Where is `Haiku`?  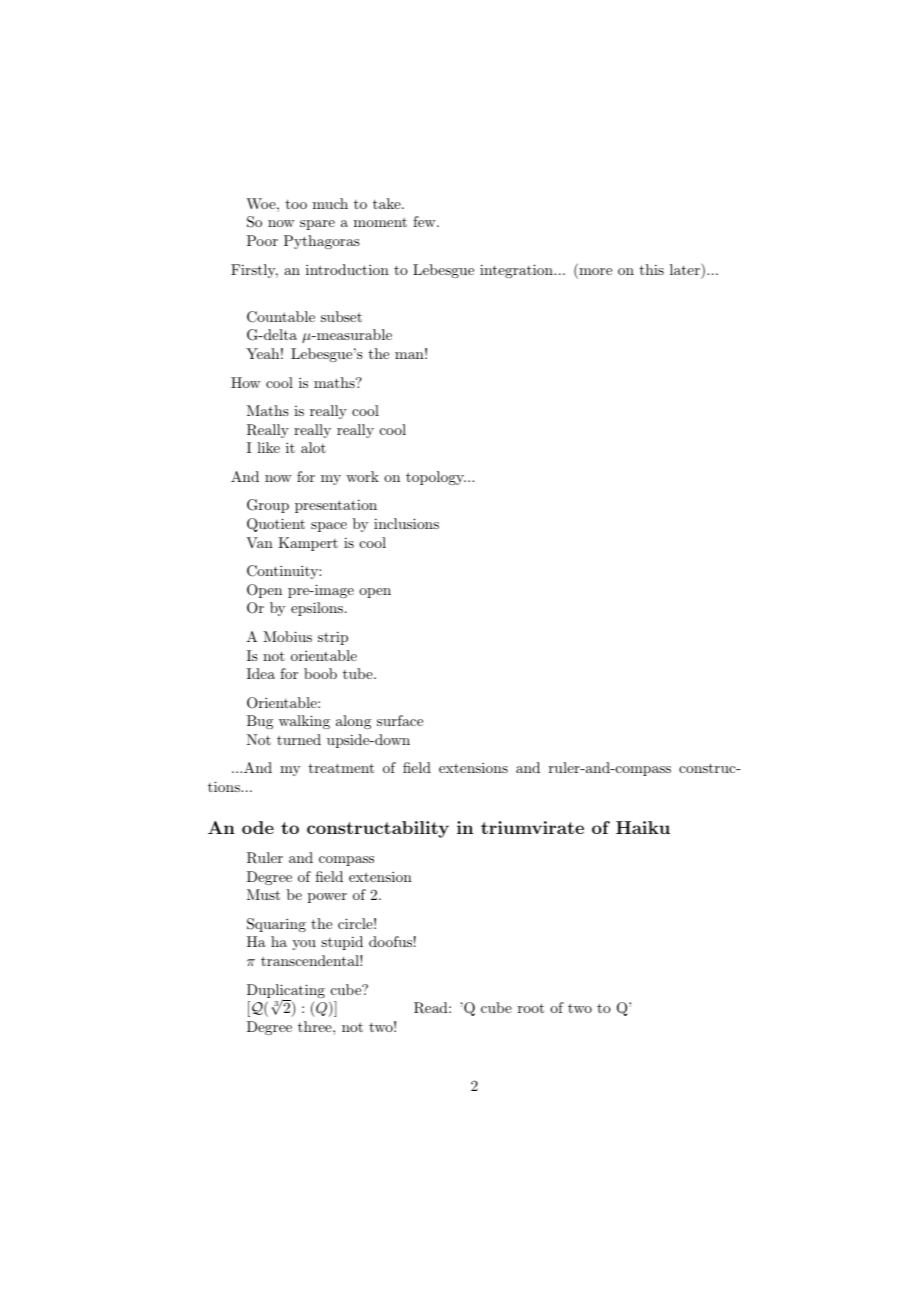 Haiku is located at coordinates (643, 827).
